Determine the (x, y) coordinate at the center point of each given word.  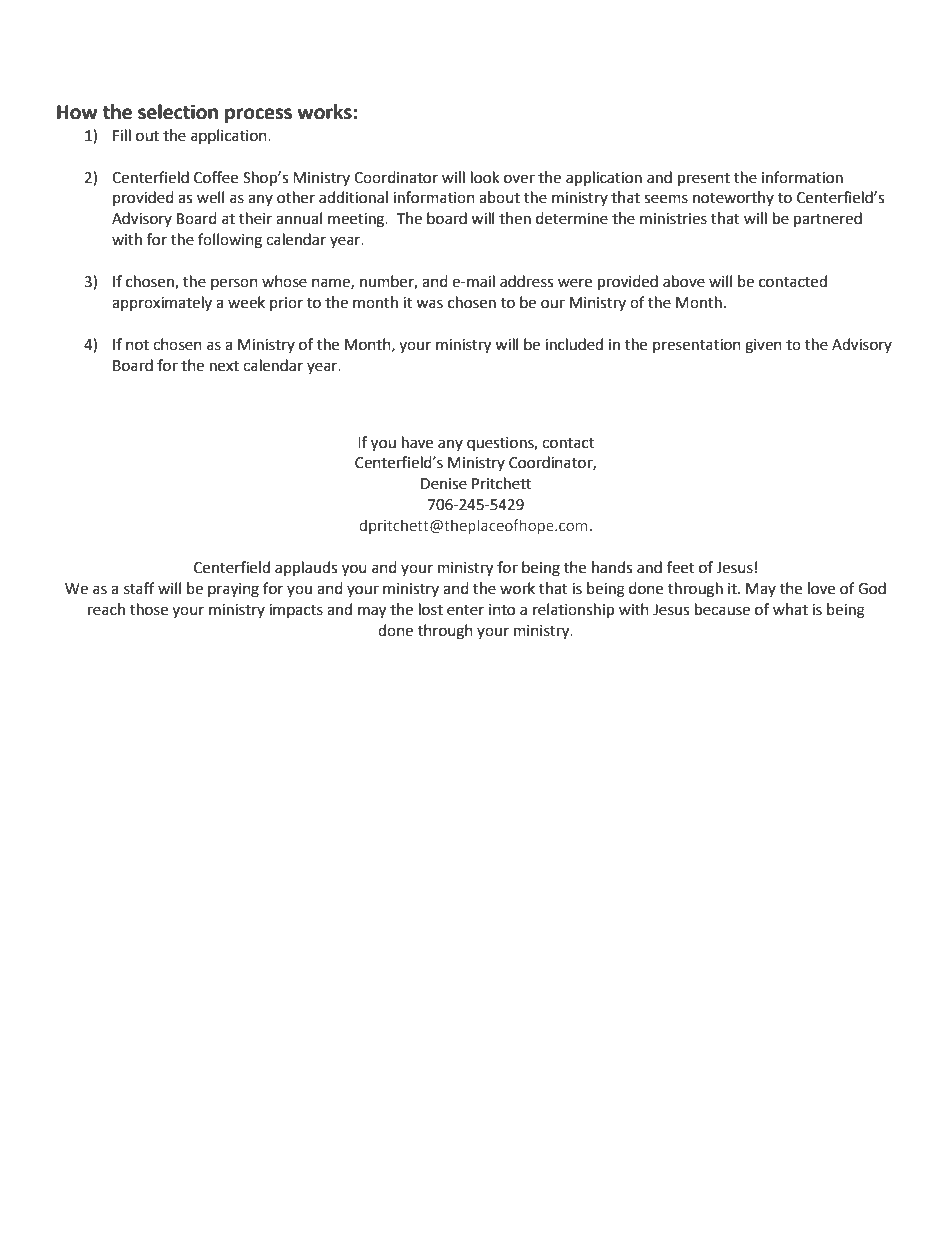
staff (139, 588)
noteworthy (733, 198)
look (485, 177)
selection (178, 112)
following (230, 241)
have (417, 442)
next (224, 366)
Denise (444, 484)
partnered (828, 220)
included (574, 344)
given (763, 346)
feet (681, 567)
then (515, 218)
